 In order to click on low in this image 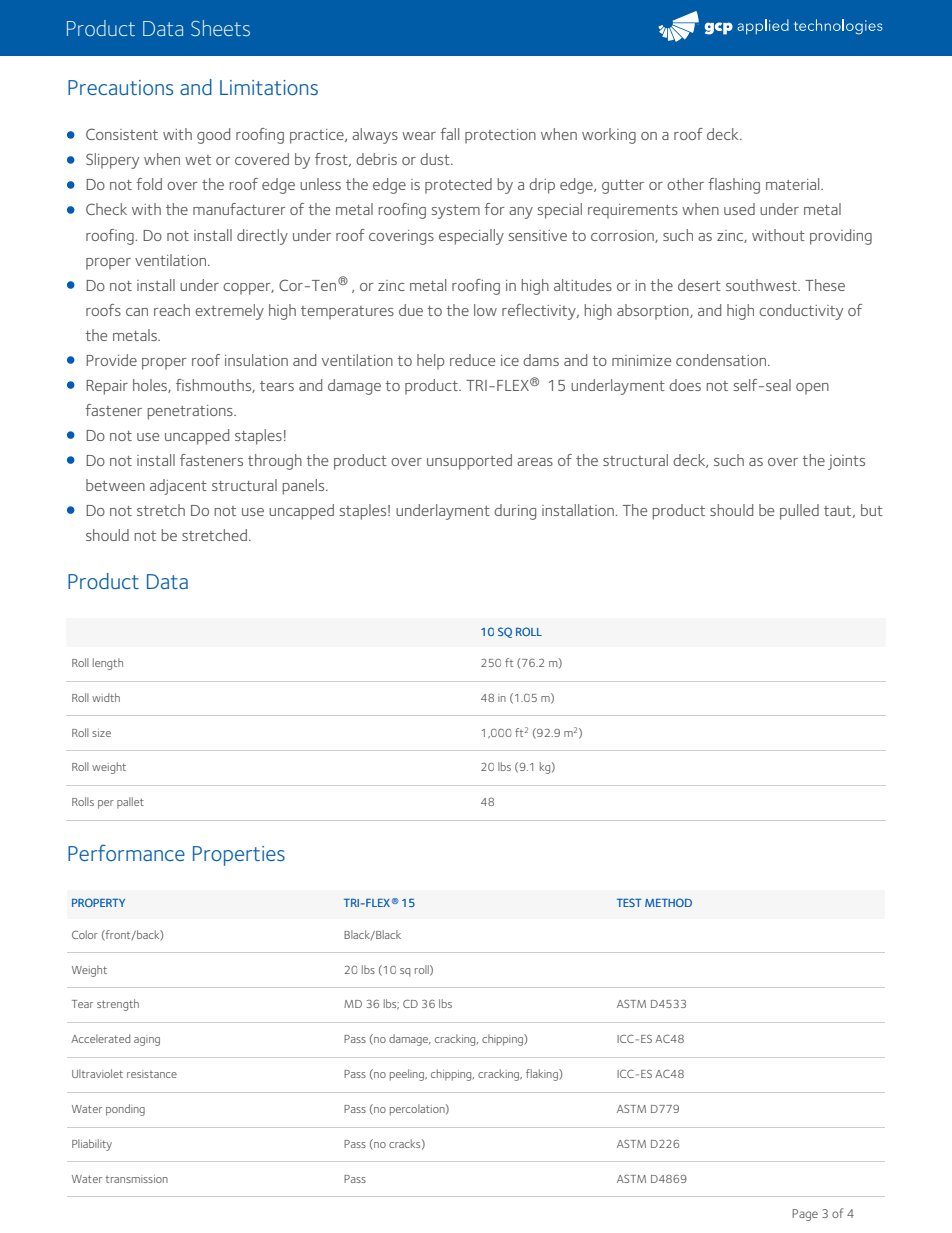, I will do `click(485, 310)`.
